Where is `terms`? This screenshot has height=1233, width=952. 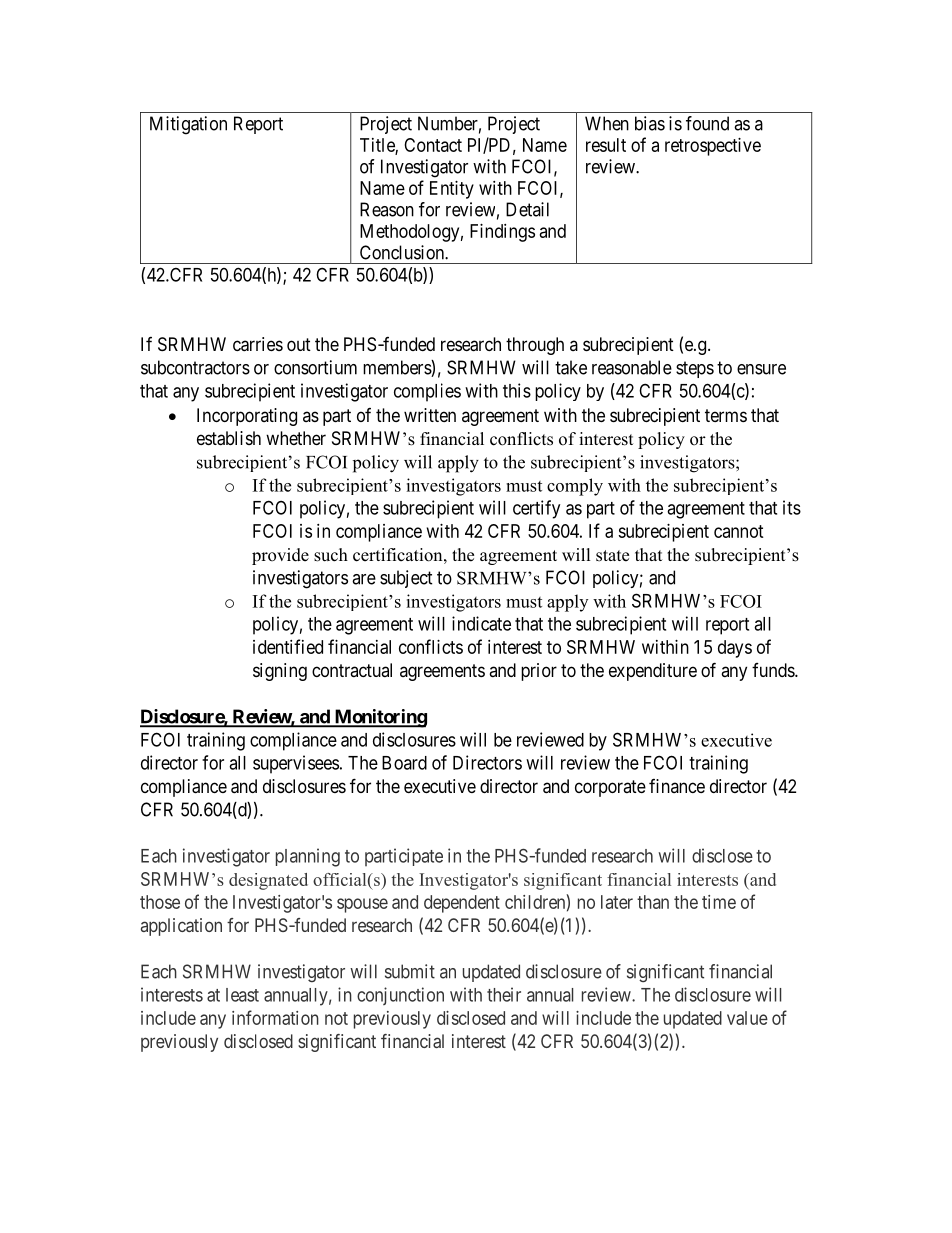 terms is located at coordinates (726, 415).
